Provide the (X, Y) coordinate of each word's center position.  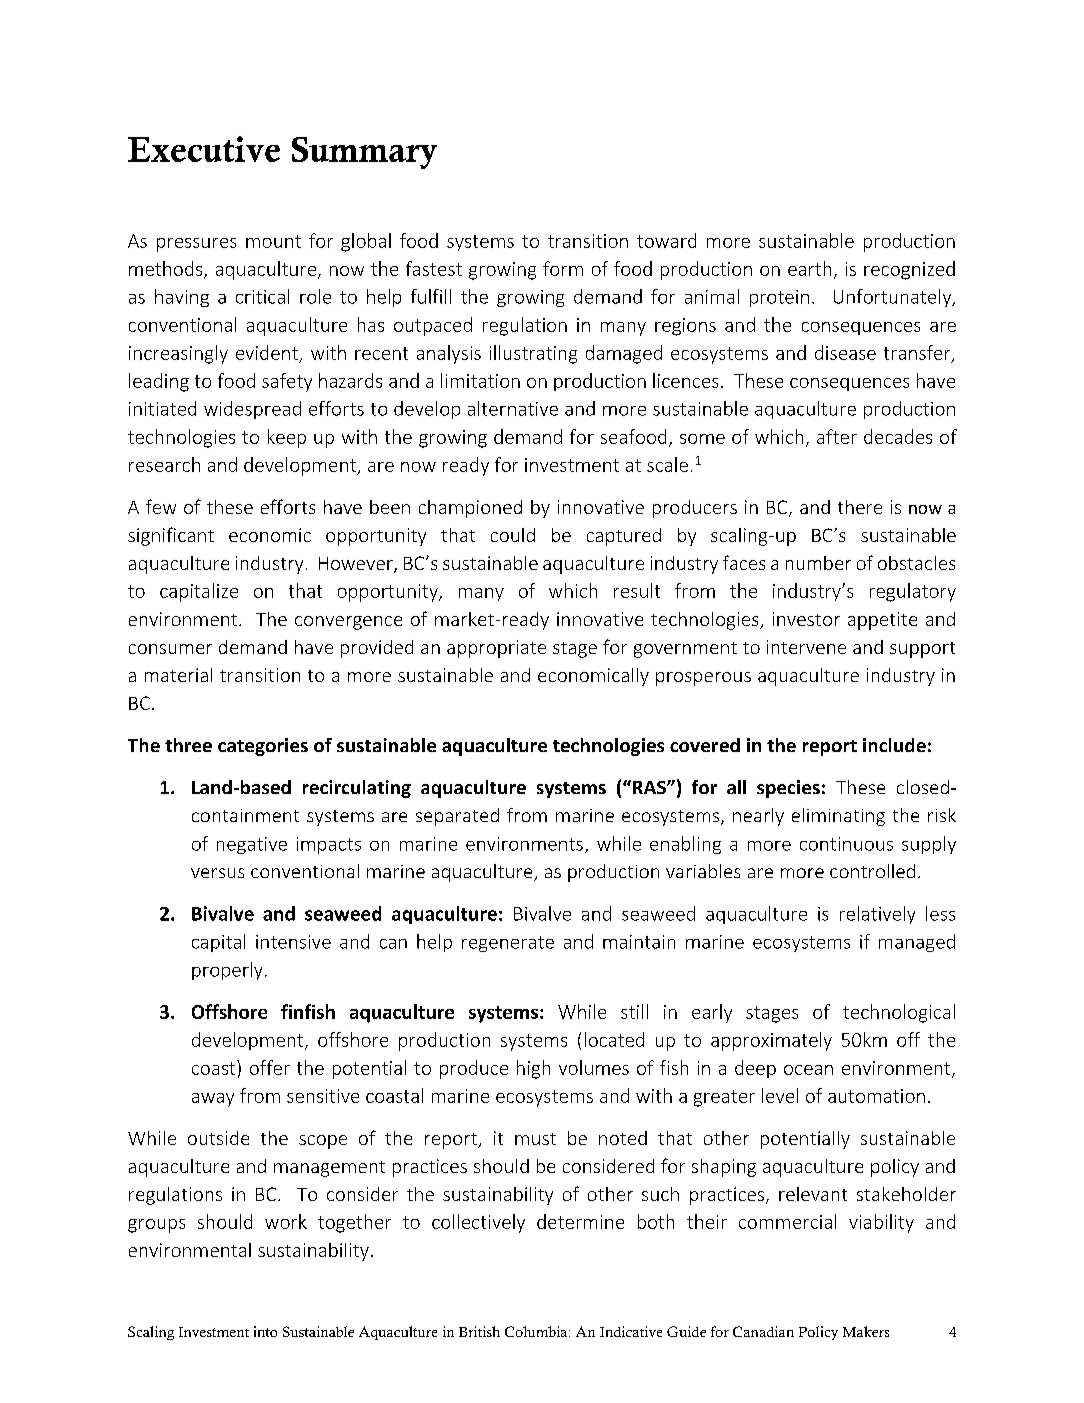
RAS (650, 787)
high (533, 1069)
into (265, 1331)
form (563, 268)
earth (809, 268)
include (894, 745)
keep (287, 438)
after (837, 436)
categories (263, 747)
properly (227, 971)
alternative (513, 408)
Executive (204, 149)
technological (899, 1013)
